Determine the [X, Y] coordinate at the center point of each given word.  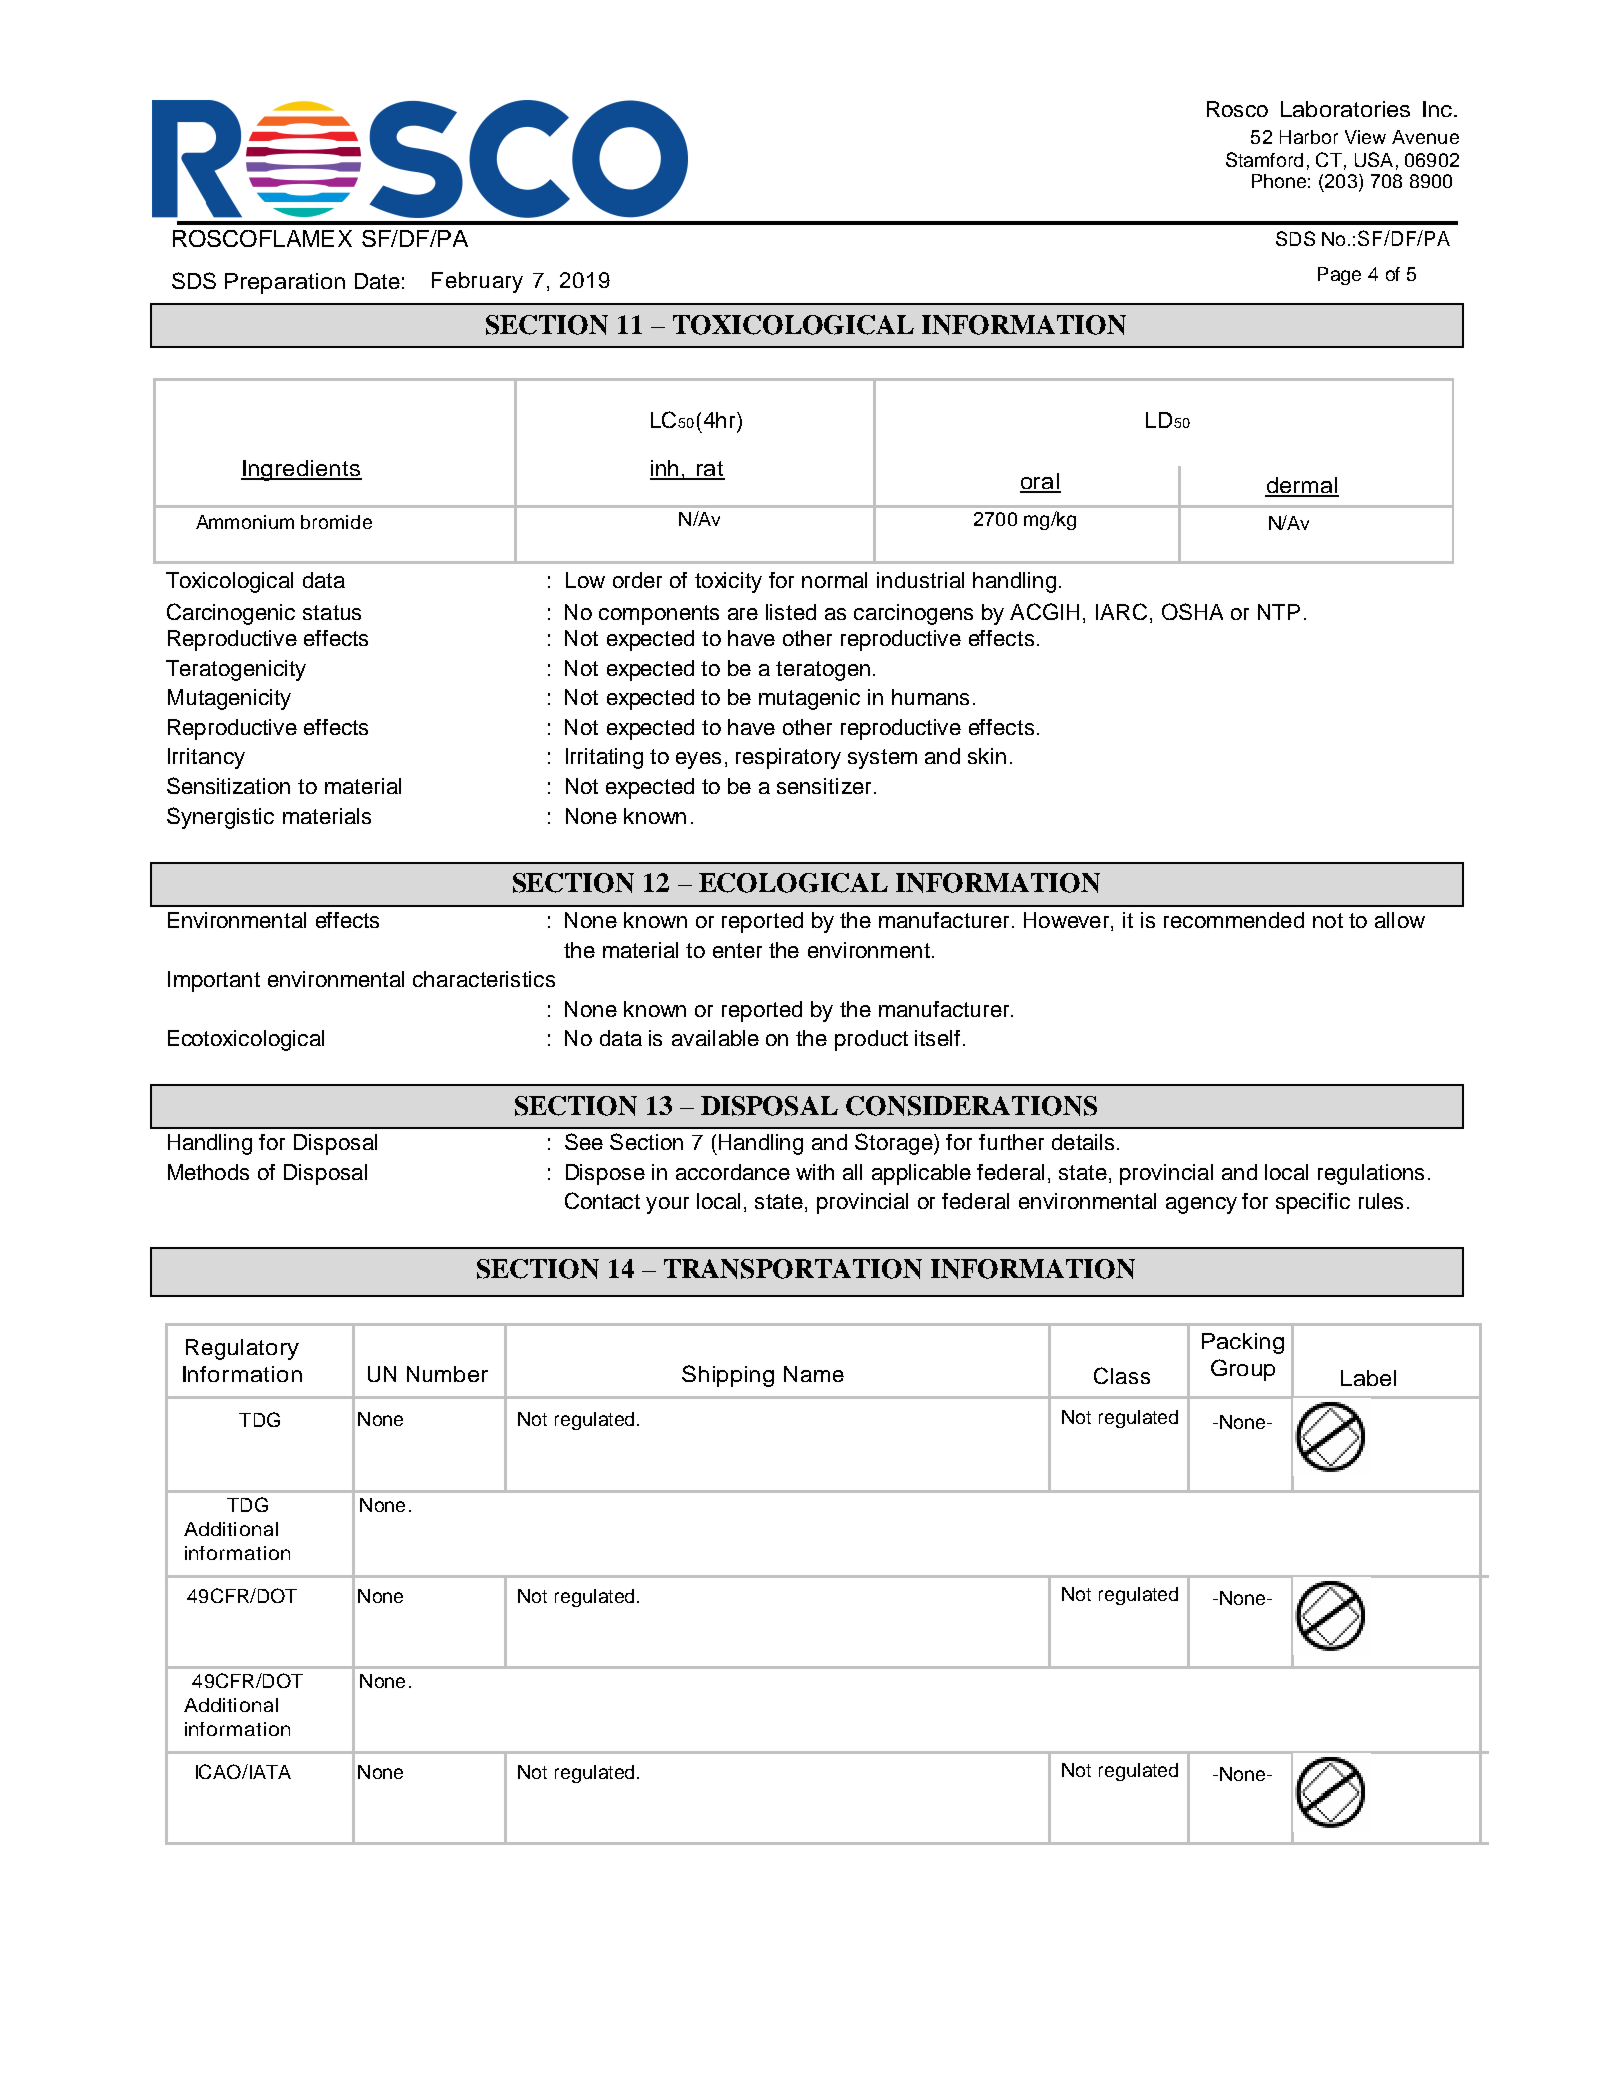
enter [737, 950]
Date [377, 281]
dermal [1302, 486]
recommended [1234, 920]
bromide [336, 522]
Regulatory [242, 1349]
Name [814, 1374]
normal [834, 580]
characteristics [484, 979]
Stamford [1264, 159]
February [477, 282]
